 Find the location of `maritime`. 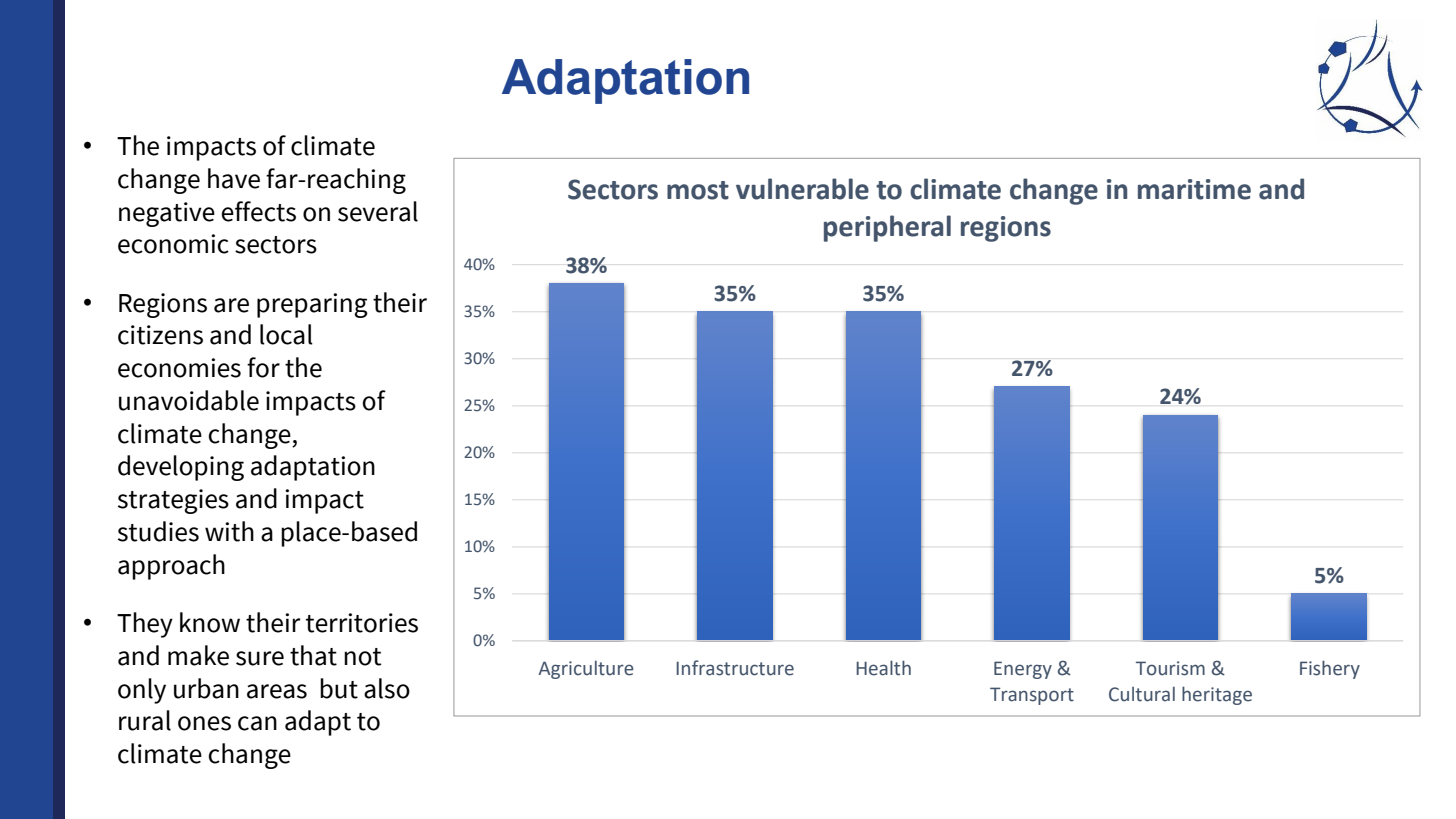

maritime is located at coordinates (1194, 189).
